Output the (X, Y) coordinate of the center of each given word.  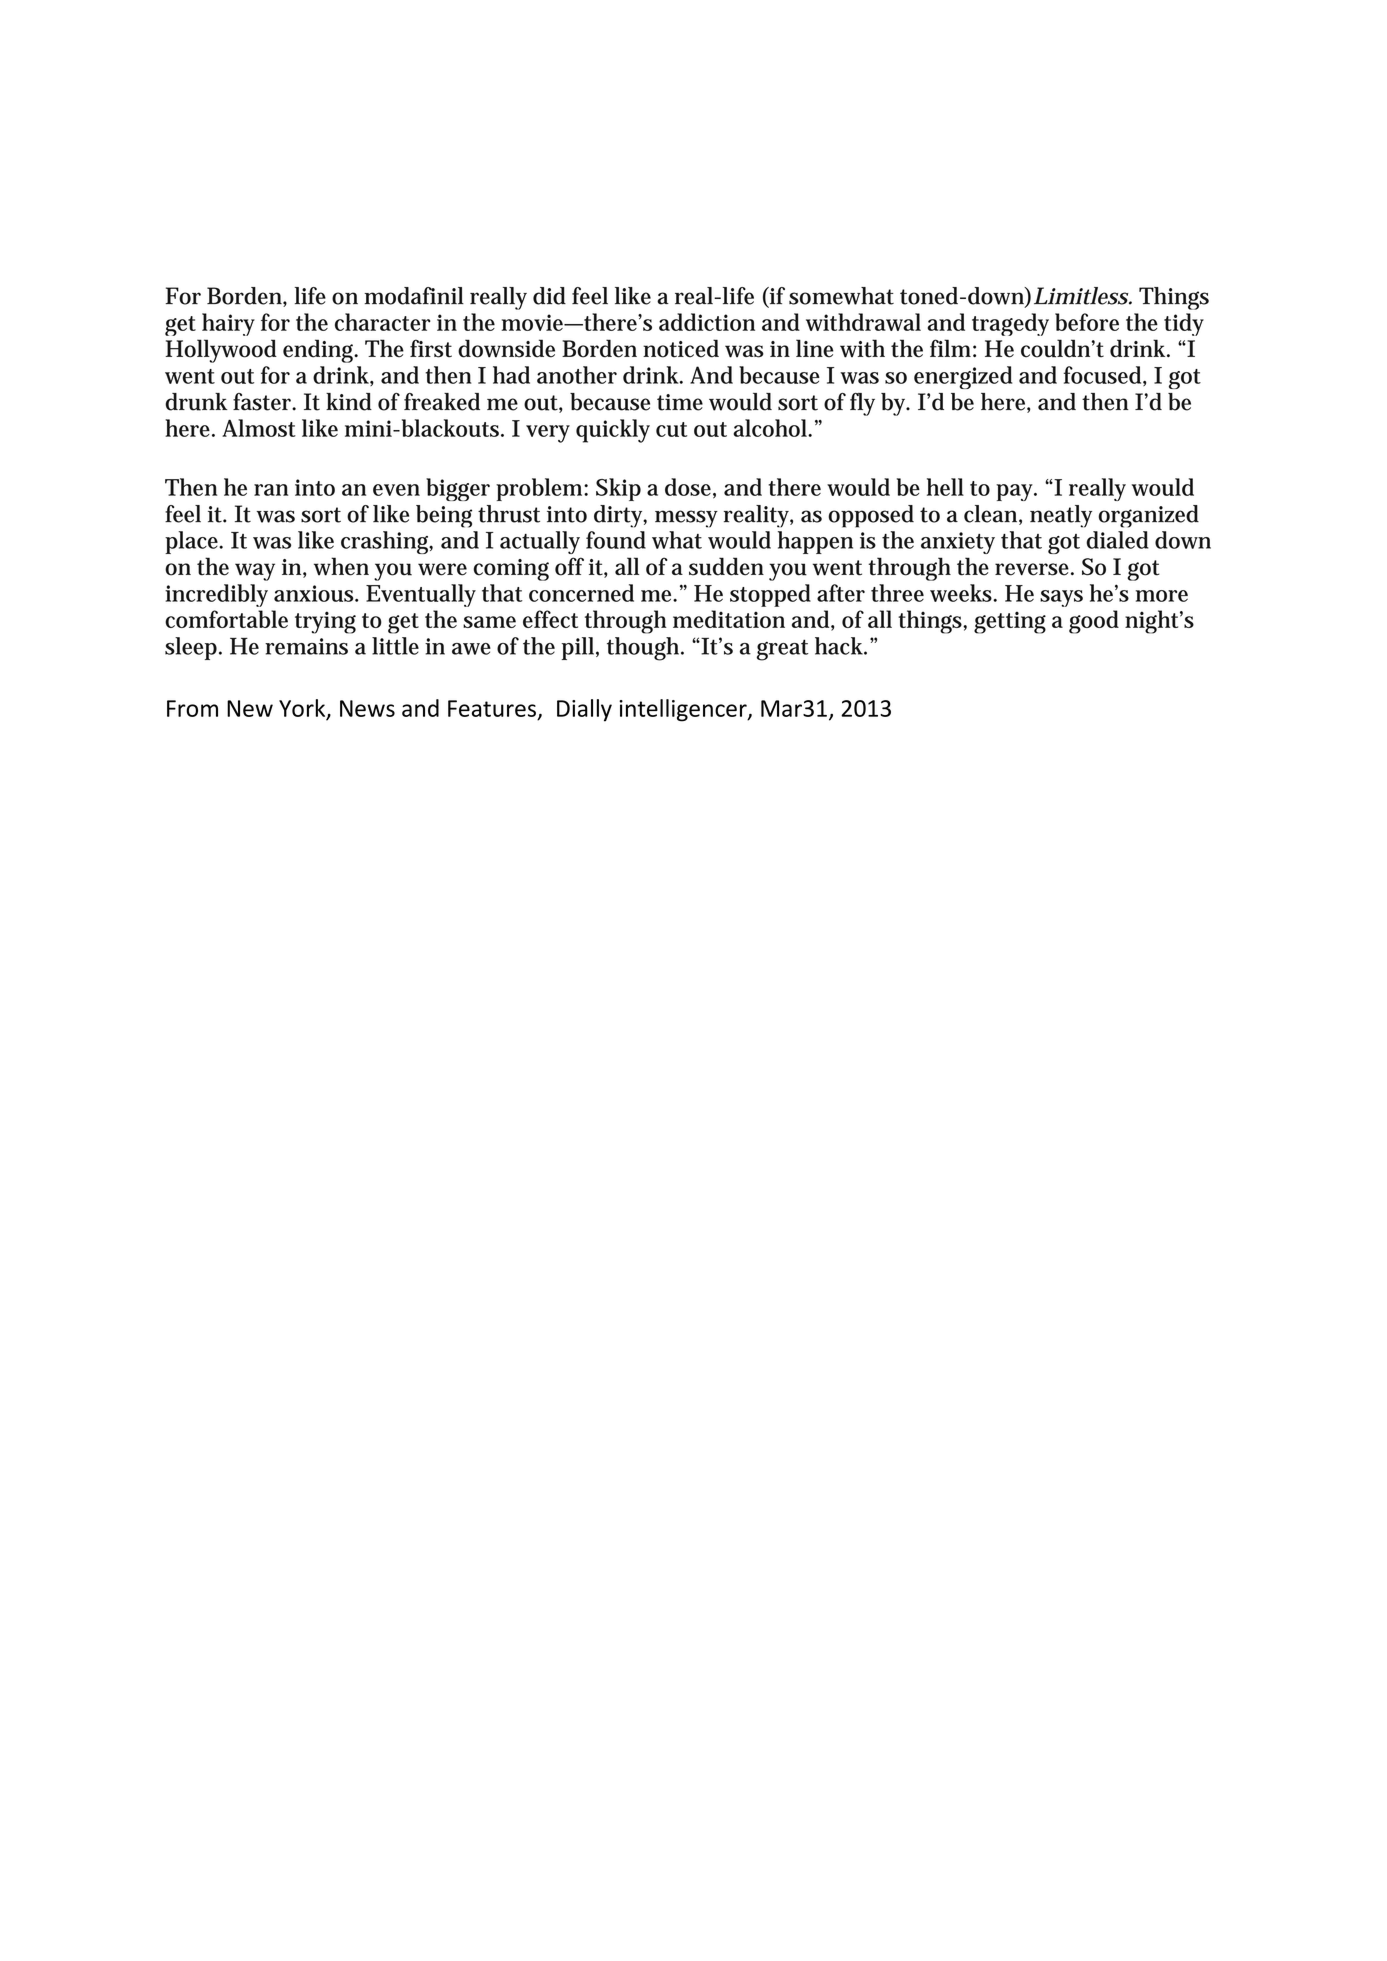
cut (672, 429)
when (341, 566)
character (383, 322)
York (303, 709)
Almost (259, 428)
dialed (1117, 540)
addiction (707, 322)
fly (862, 404)
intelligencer (684, 710)
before (1087, 322)
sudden (726, 566)
